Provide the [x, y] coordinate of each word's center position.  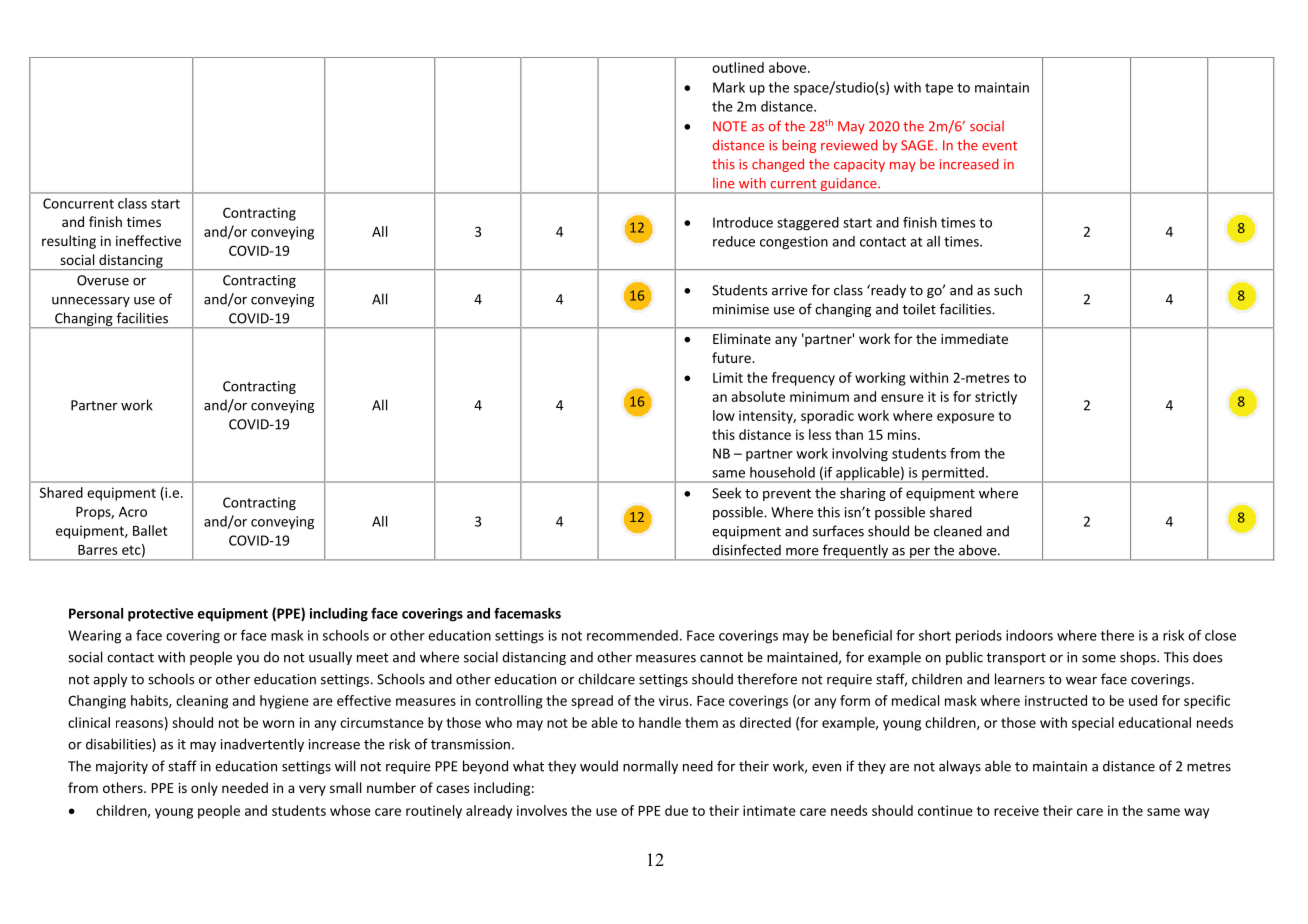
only [204, 789]
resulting [69, 242]
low [724, 415]
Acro [133, 512]
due [676, 810]
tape [939, 89]
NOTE [730, 126]
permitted [953, 475]
